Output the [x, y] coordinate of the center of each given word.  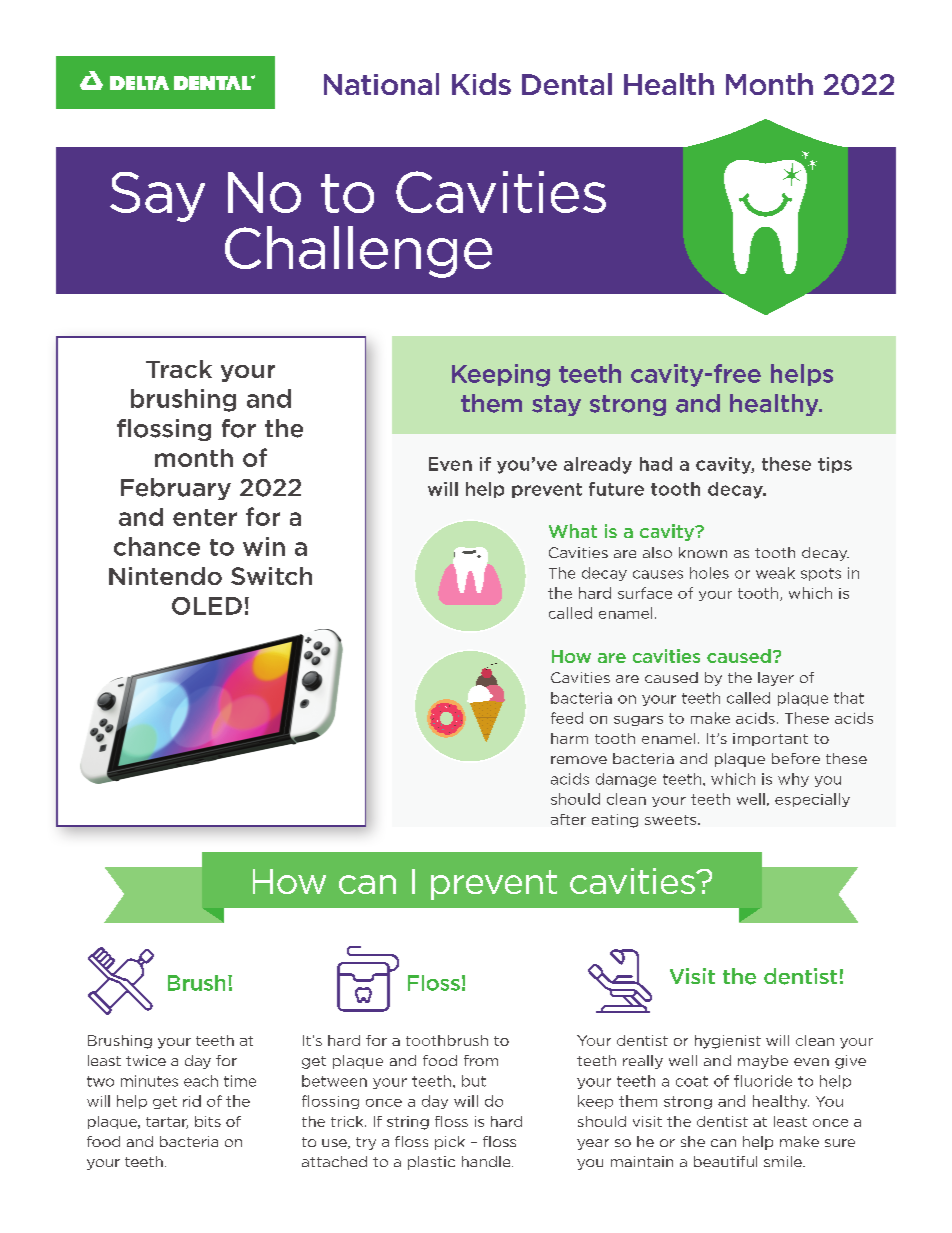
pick [450, 1143]
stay [556, 405]
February [176, 489]
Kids [481, 84]
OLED [207, 606]
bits [208, 1121]
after [568, 819]
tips [835, 465]
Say [157, 197]
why [793, 780]
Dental [567, 84]
